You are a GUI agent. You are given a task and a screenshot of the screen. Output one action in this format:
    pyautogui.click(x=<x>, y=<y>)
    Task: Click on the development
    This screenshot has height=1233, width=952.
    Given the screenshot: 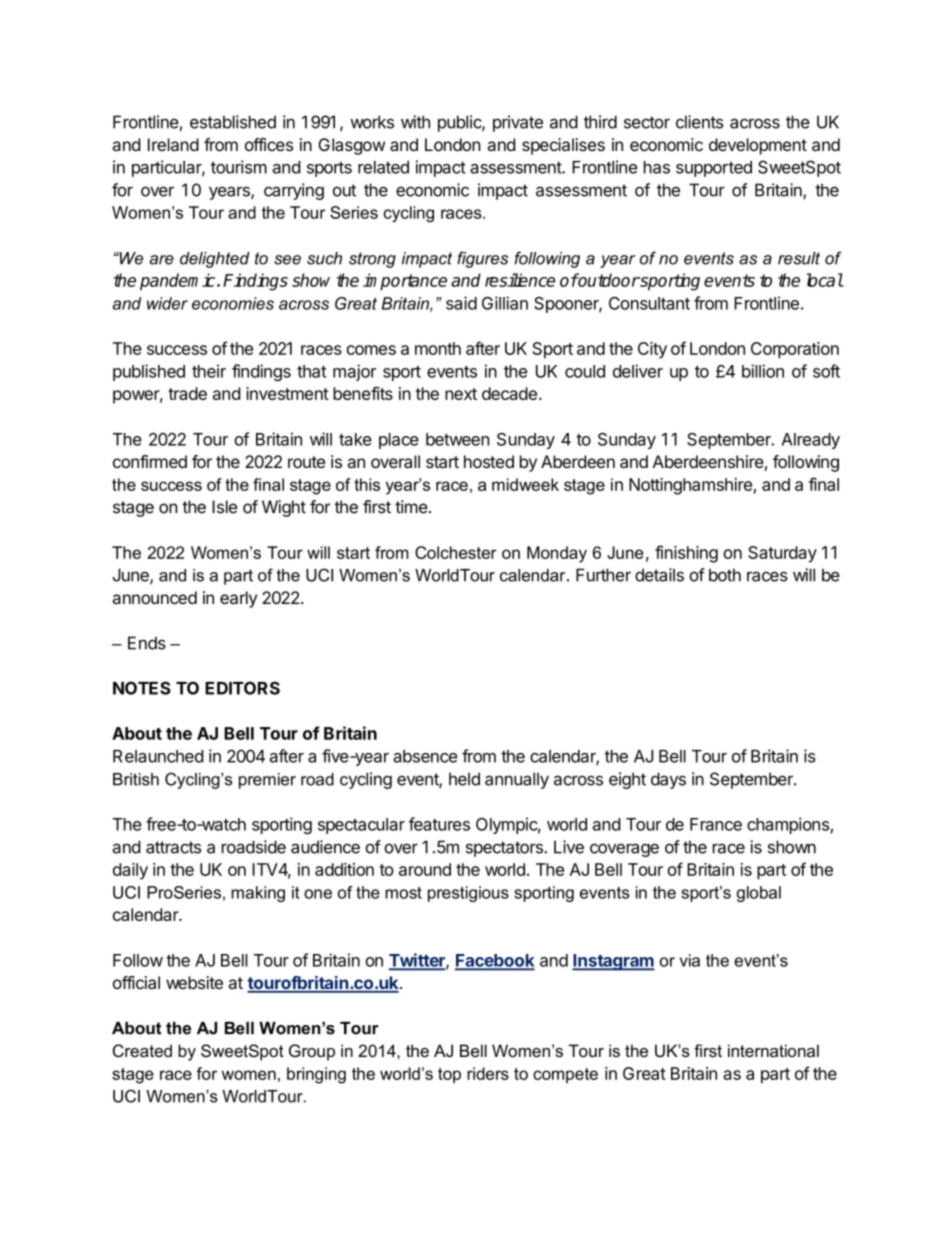 What is the action you would take?
    pyautogui.click(x=758, y=146)
